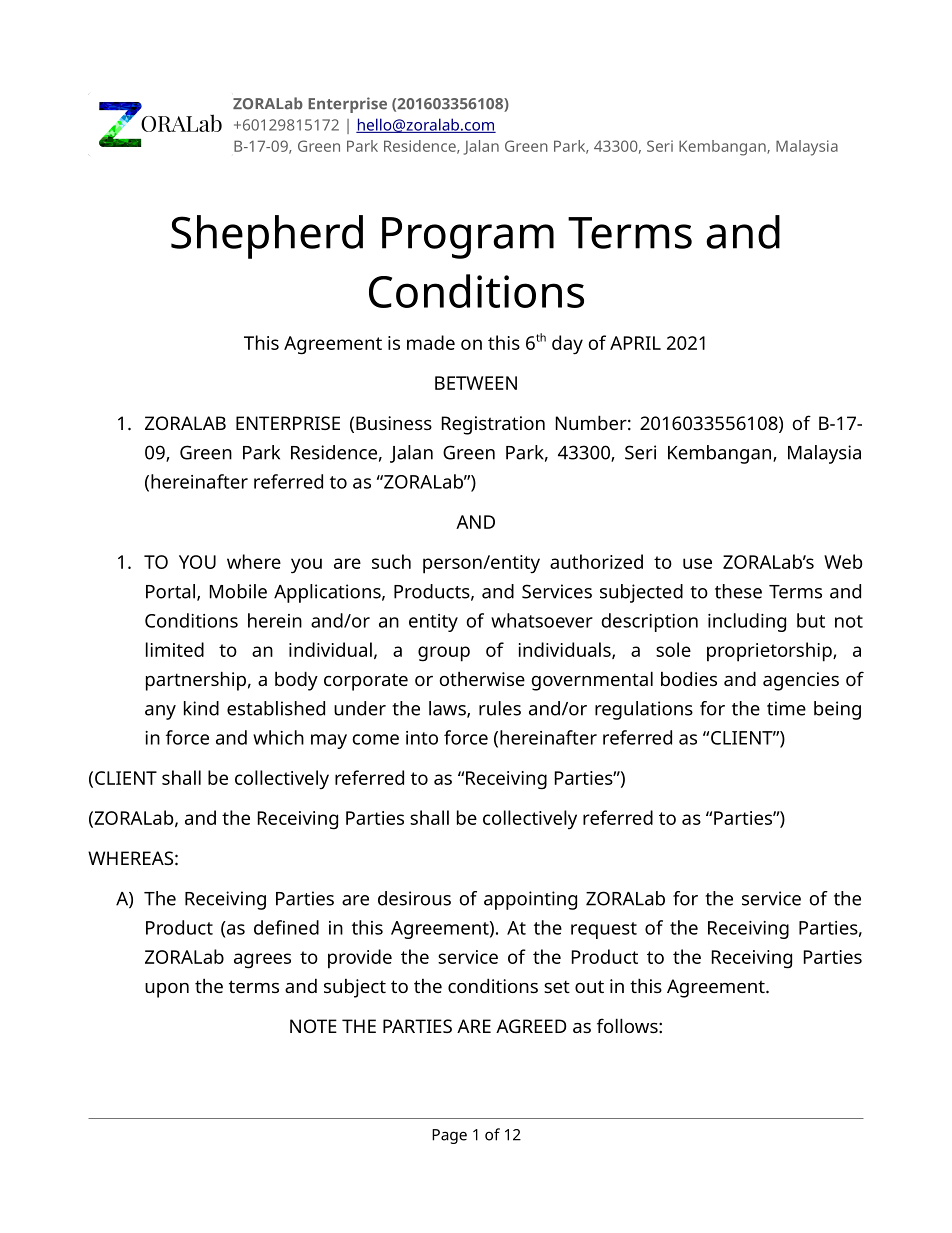  I want to click on Program, so click(468, 238).
